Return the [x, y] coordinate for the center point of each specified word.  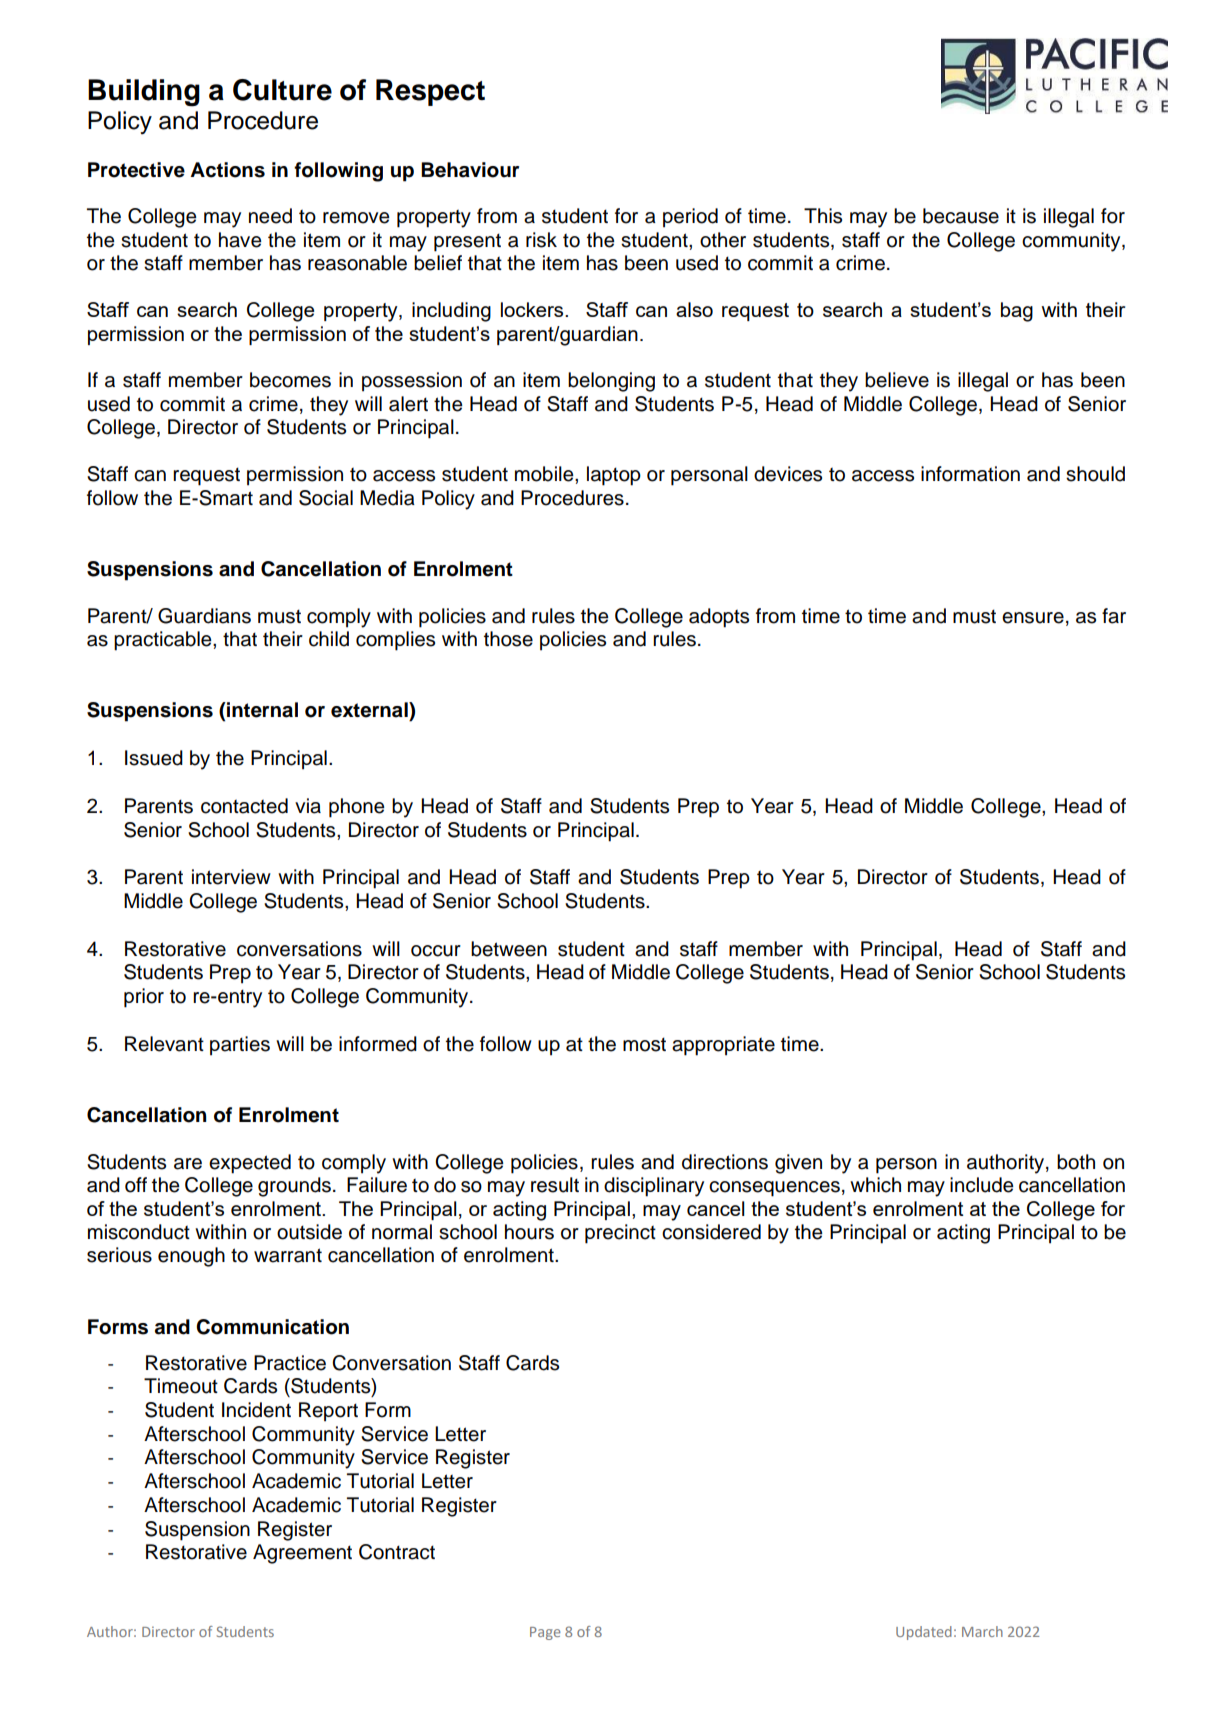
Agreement [302, 1554]
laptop [614, 476]
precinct [620, 1234]
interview [231, 877]
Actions [227, 170]
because [961, 216]
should [1095, 474]
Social [326, 498]
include [982, 1185]
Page [545, 1633]
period [690, 218]
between [509, 949]
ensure [1033, 618]
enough [191, 1257]
